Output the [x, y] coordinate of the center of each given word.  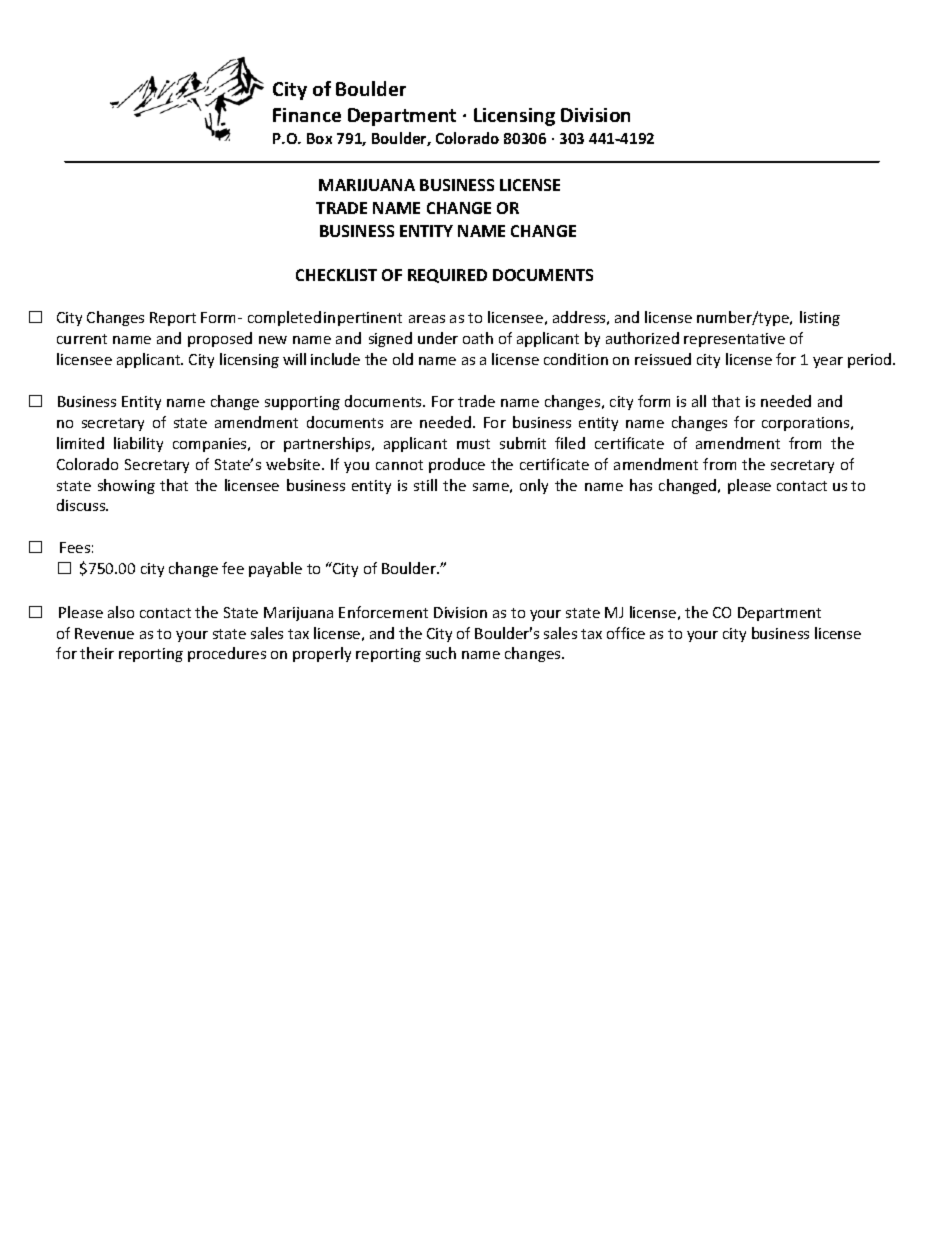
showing [126, 486]
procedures [227, 654]
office [626, 633]
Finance [307, 115]
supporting [302, 403]
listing [820, 318]
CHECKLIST [336, 275]
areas [427, 319]
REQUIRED [447, 276]
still [425, 485]
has [641, 485]
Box [319, 138]
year [828, 362]
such [441, 653]
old [403, 359]
